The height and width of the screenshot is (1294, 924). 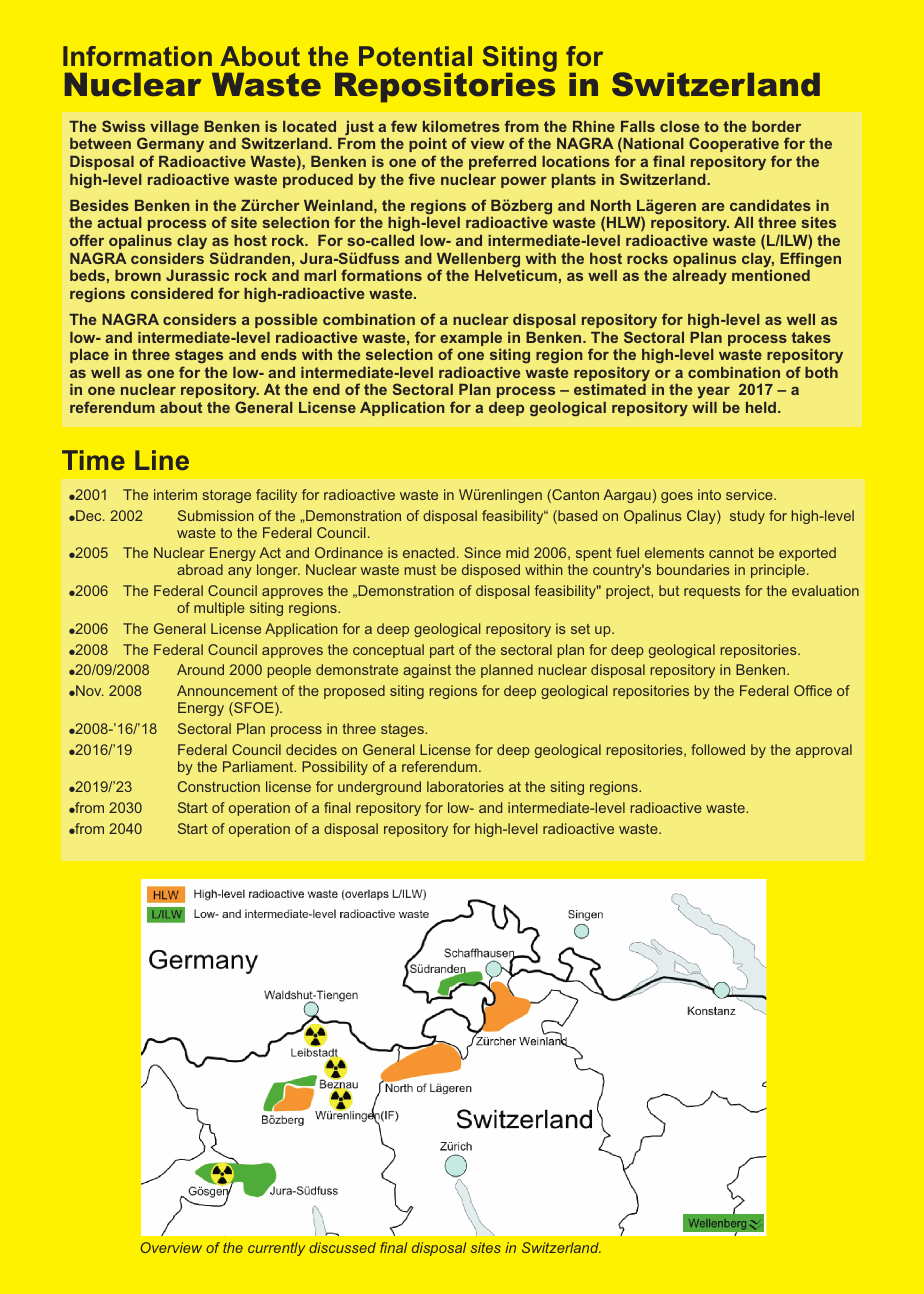 What do you see at coordinates (442, 651) in the screenshot?
I see `part` at bounding box center [442, 651].
